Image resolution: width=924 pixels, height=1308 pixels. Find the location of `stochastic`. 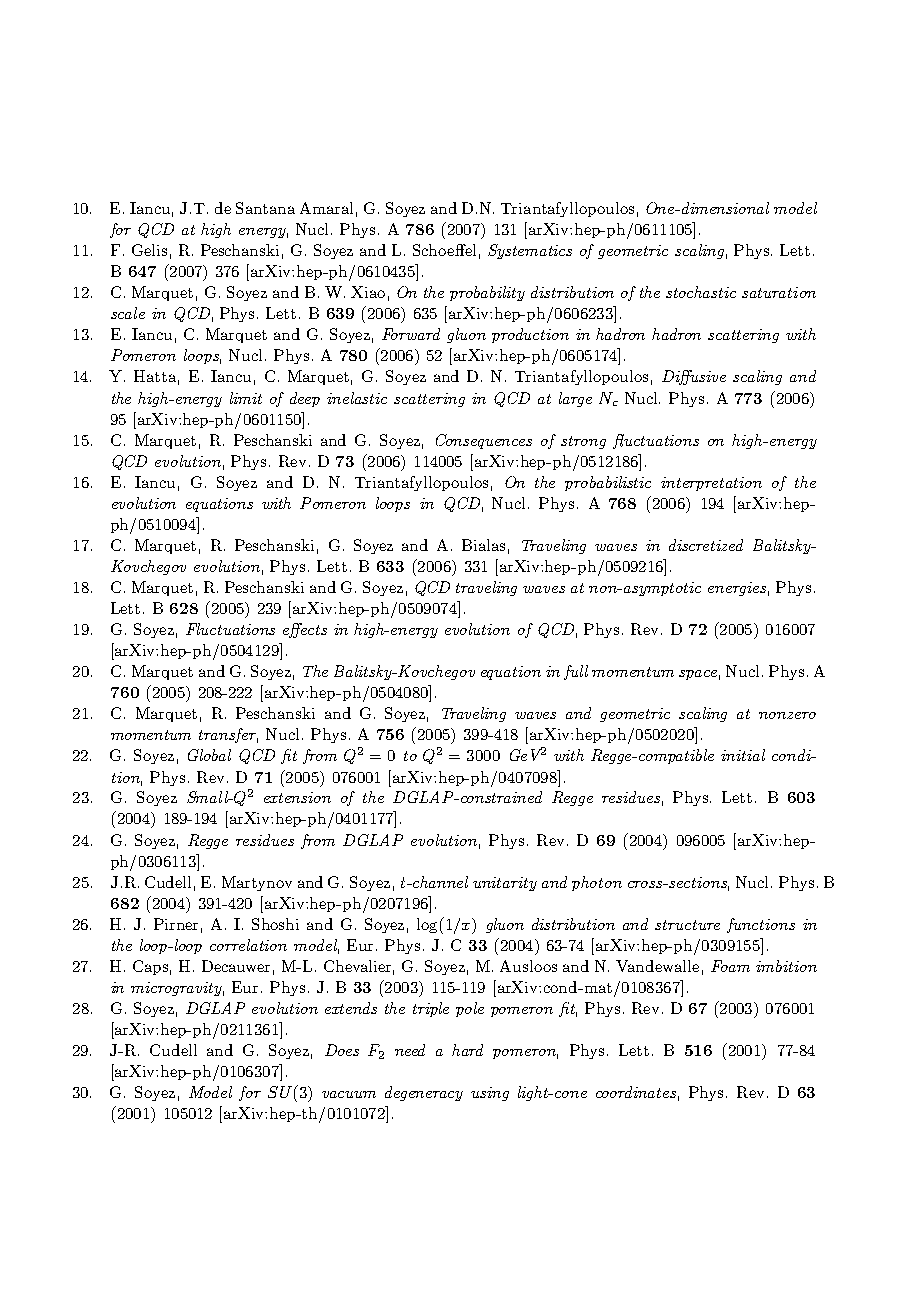

stochastic is located at coordinates (701, 292).
